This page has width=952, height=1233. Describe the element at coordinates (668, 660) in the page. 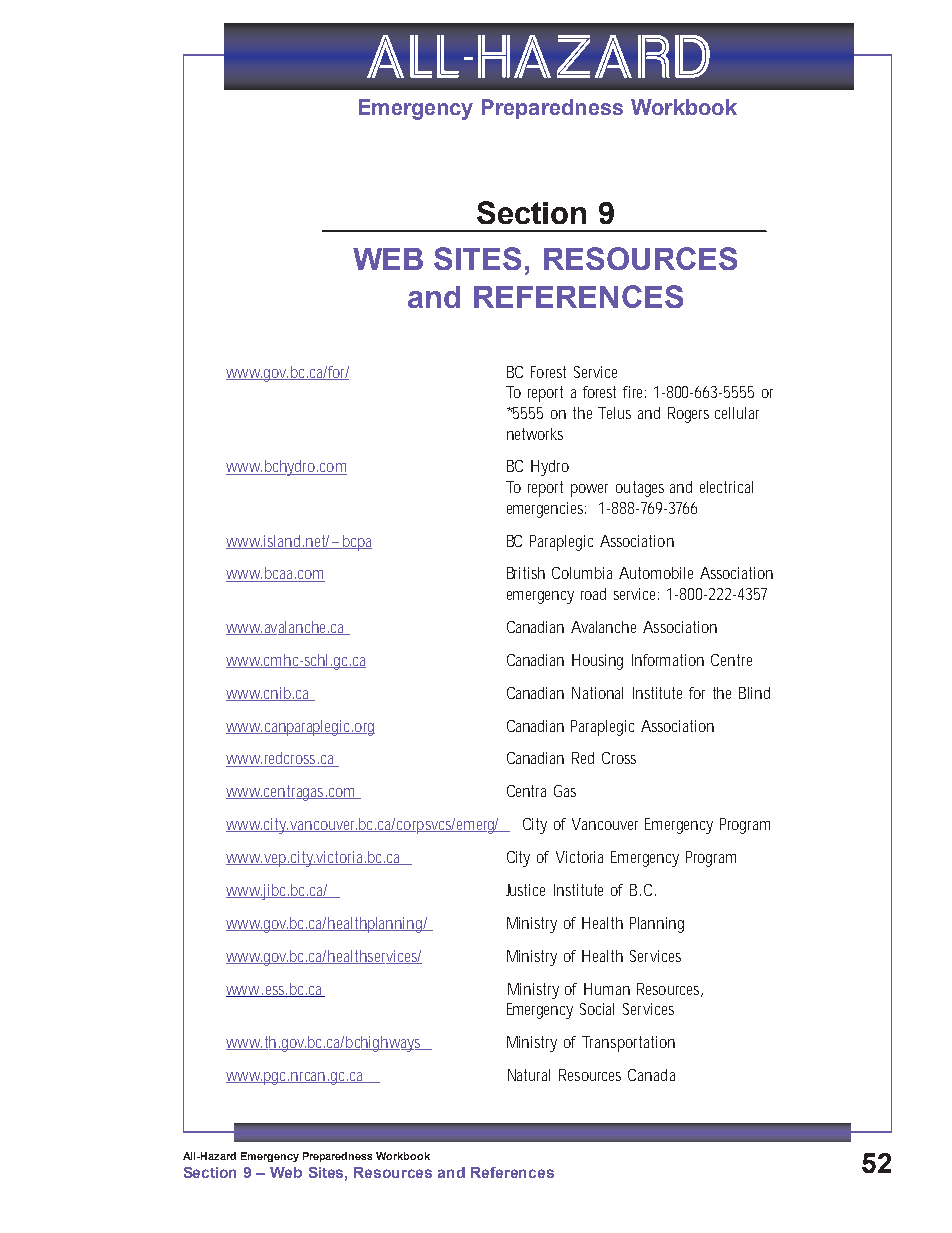

I see `Information` at that location.
